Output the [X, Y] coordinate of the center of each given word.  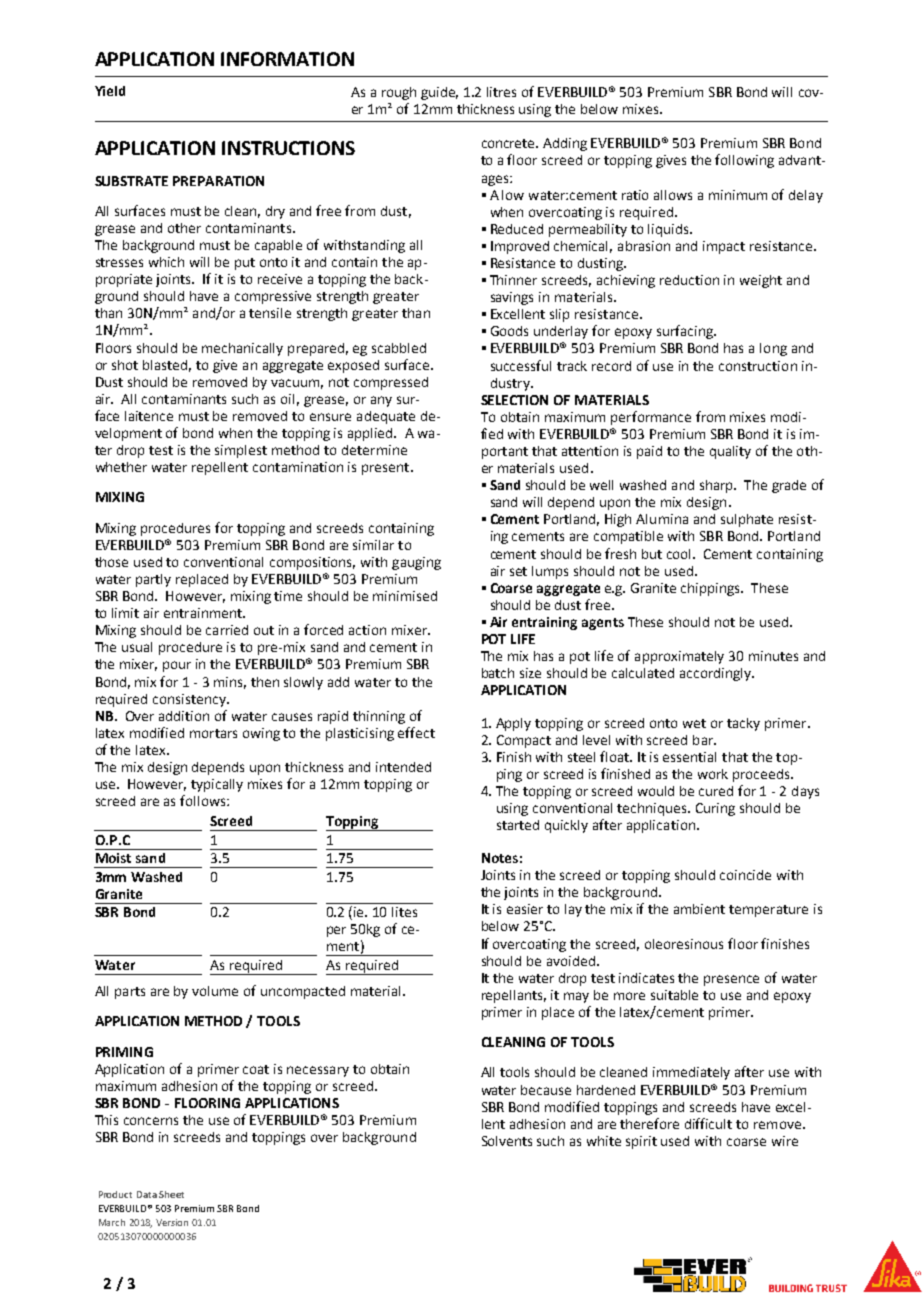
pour [177, 666]
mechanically [242, 349]
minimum [738, 195]
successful [521, 365]
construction [758, 366]
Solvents [507, 1141]
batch [498, 673]
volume [215, 991]
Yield [110, 91]
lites [404, 912]
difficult [708, 1123]
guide [439, 93]
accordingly [717, 674]
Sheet [171, 1194]
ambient [699, 909]
